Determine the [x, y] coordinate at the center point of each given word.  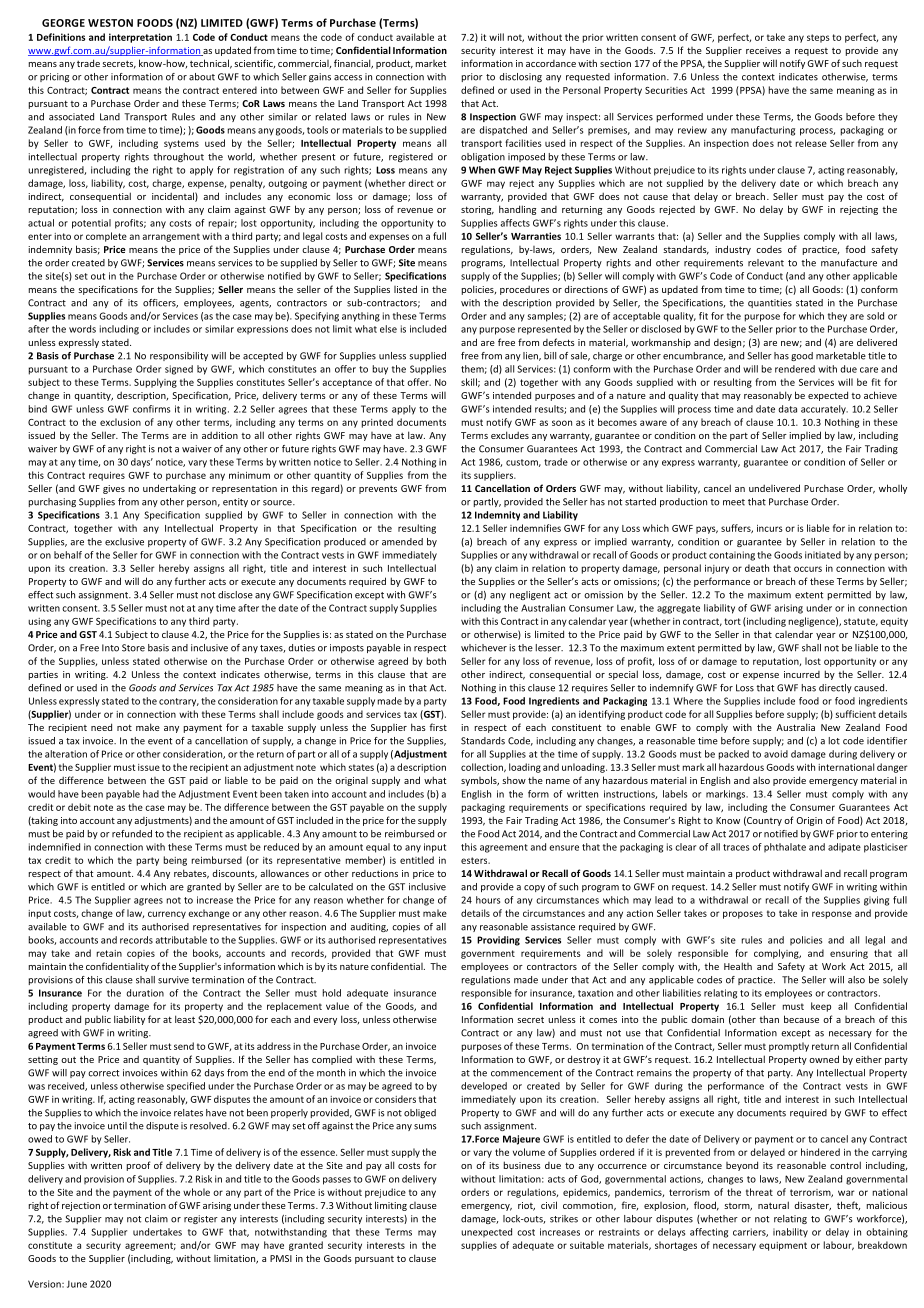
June [77, 1284]
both [436, 661]
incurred [802, 674]
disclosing [520, 77]
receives [763, 50]
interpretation [140, 38]
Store [133, 648]
